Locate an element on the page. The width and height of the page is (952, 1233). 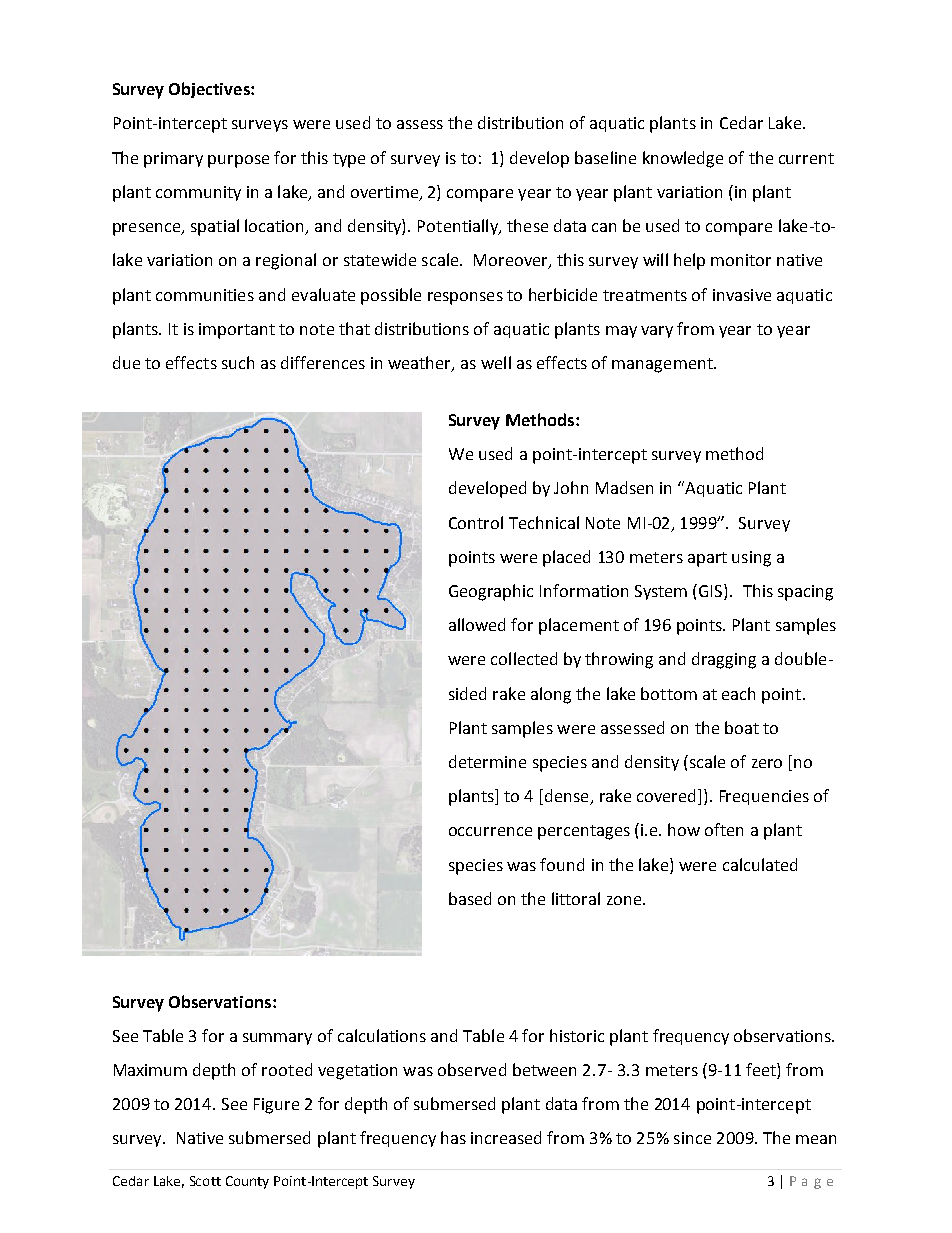
often is located at coordinates (724, 829).
